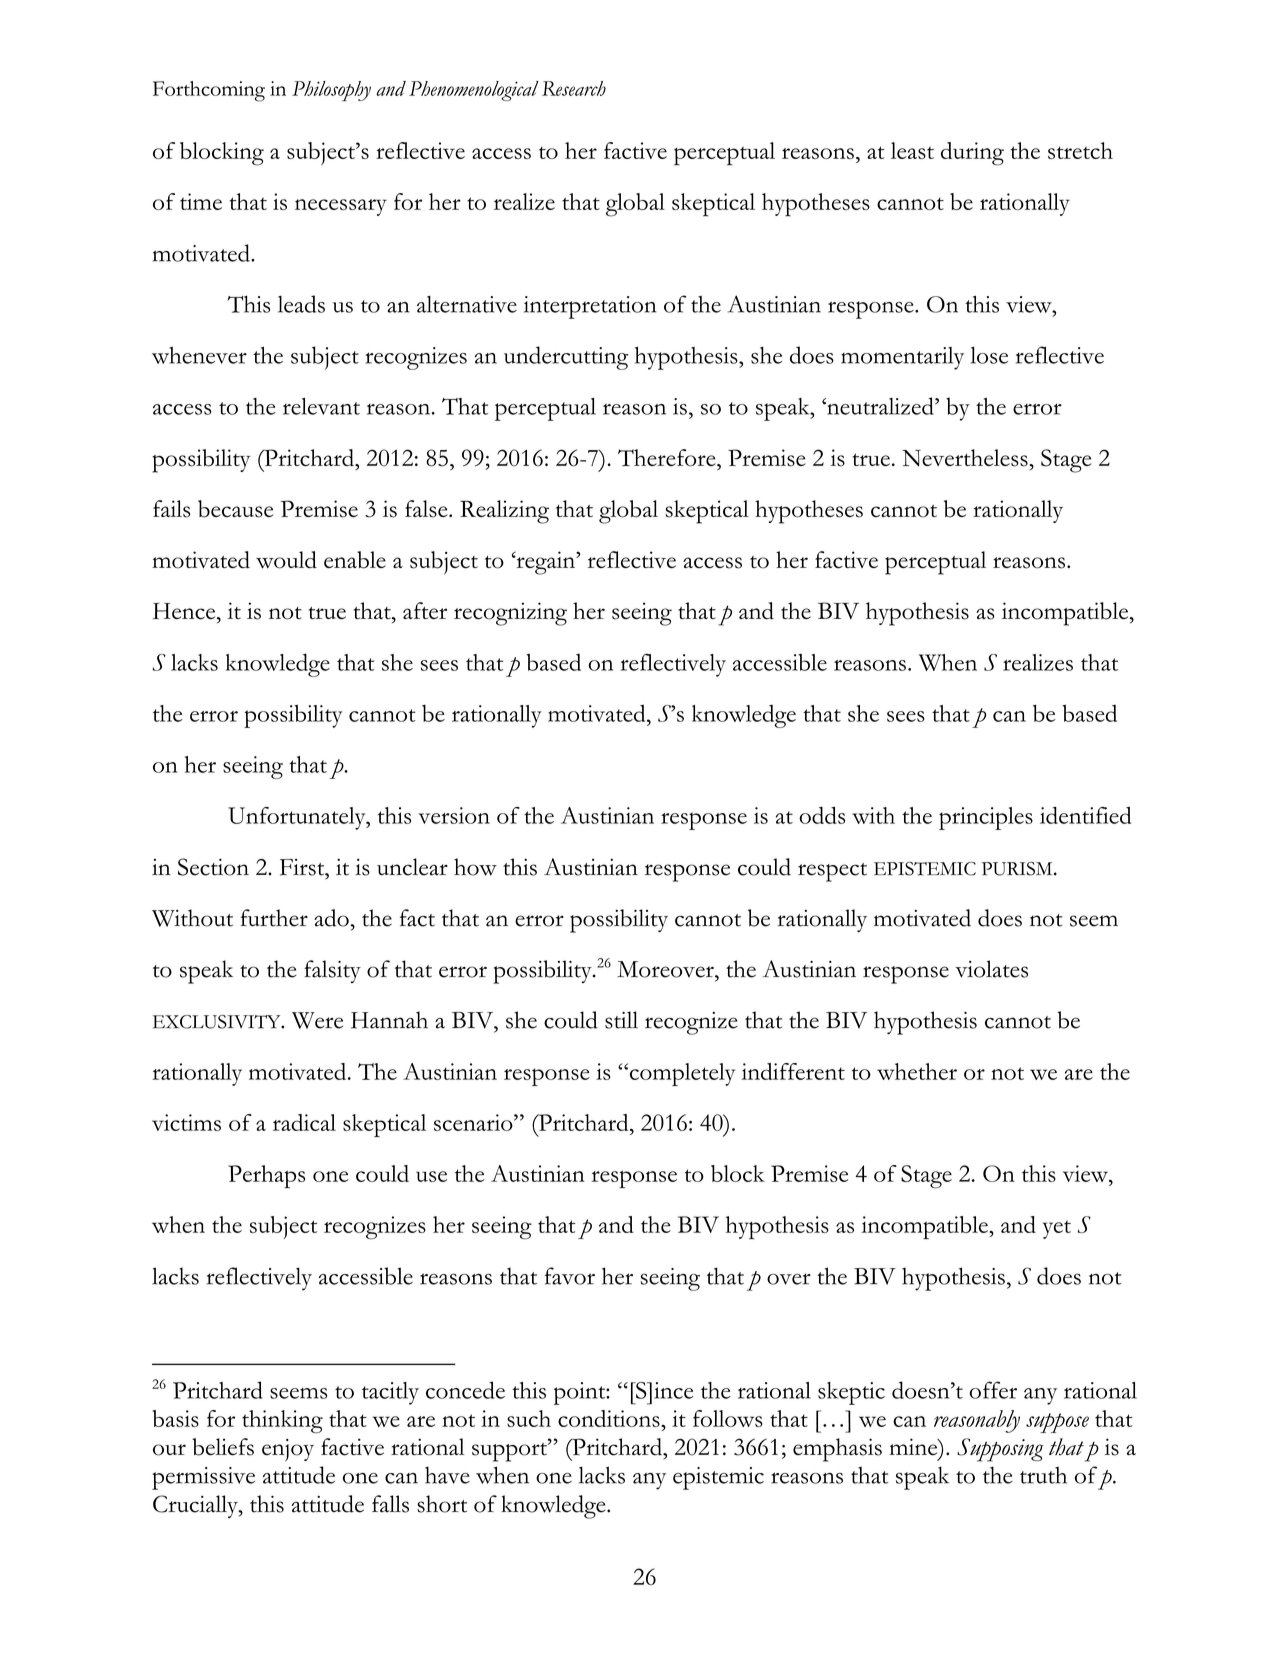  I want to click on Research, so click(574, 88).
